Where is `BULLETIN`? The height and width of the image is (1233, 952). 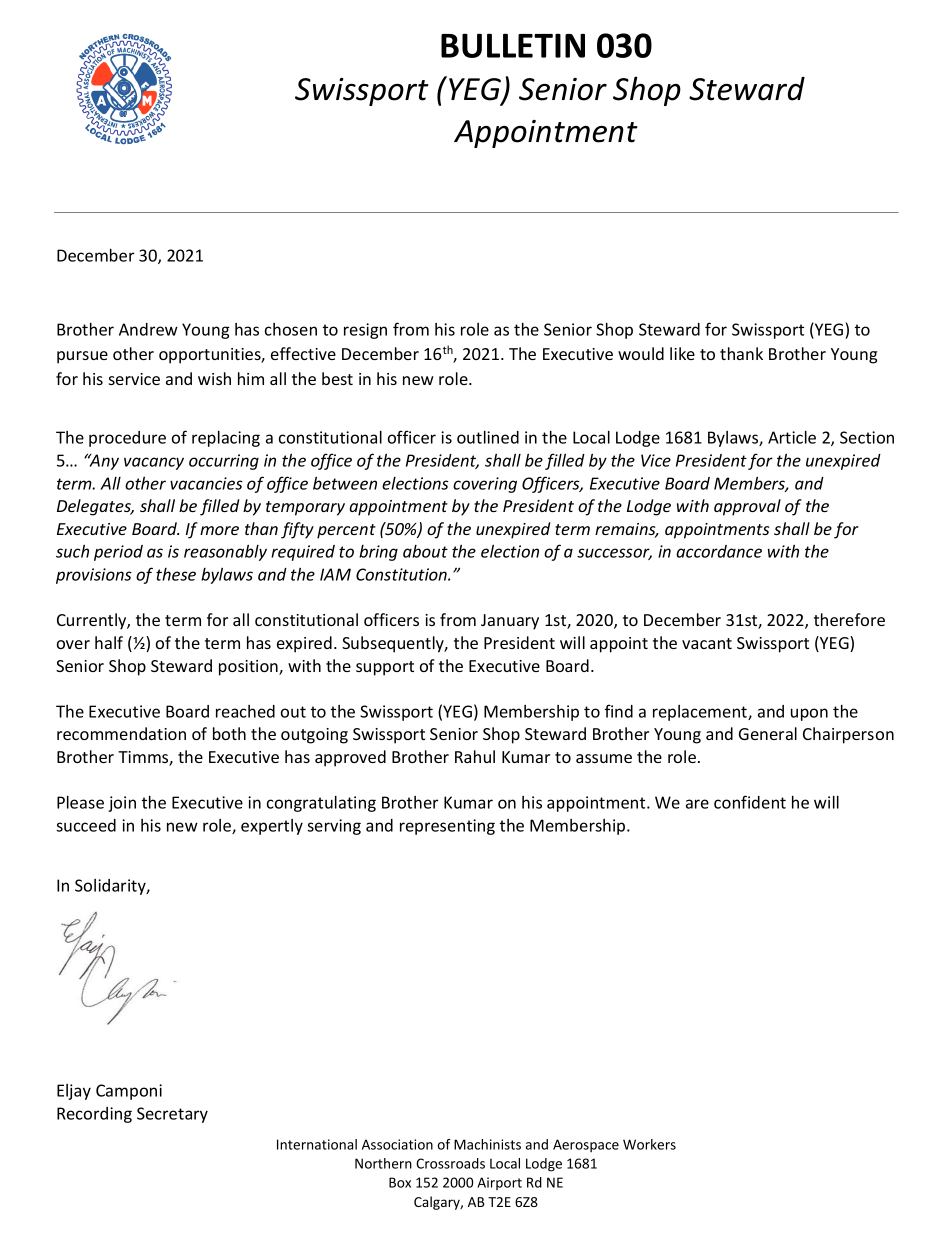 BULLETIN is located at coordinates (513, 45).
